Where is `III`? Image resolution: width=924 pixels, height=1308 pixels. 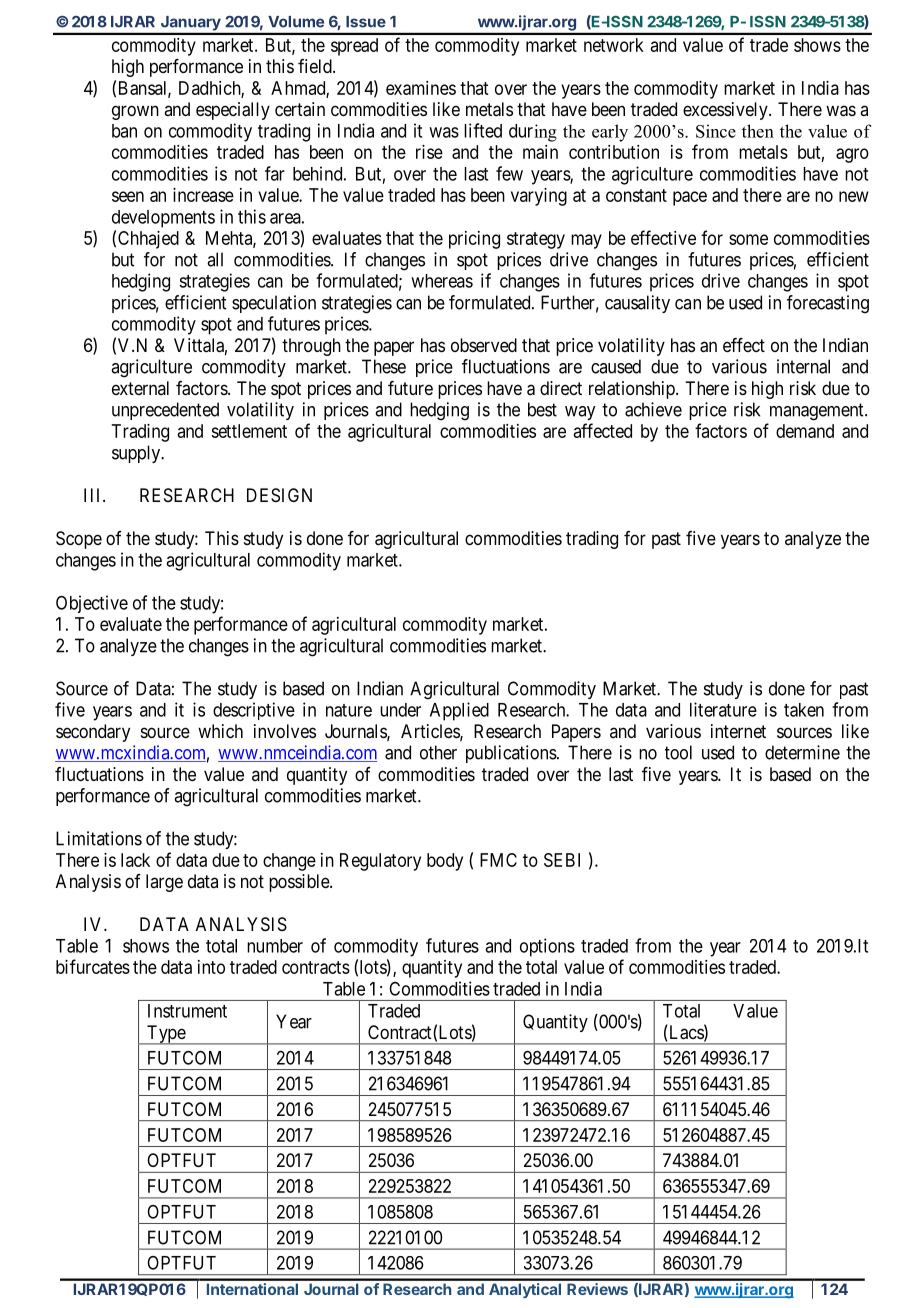
III is located at coordinates (94, 495).
